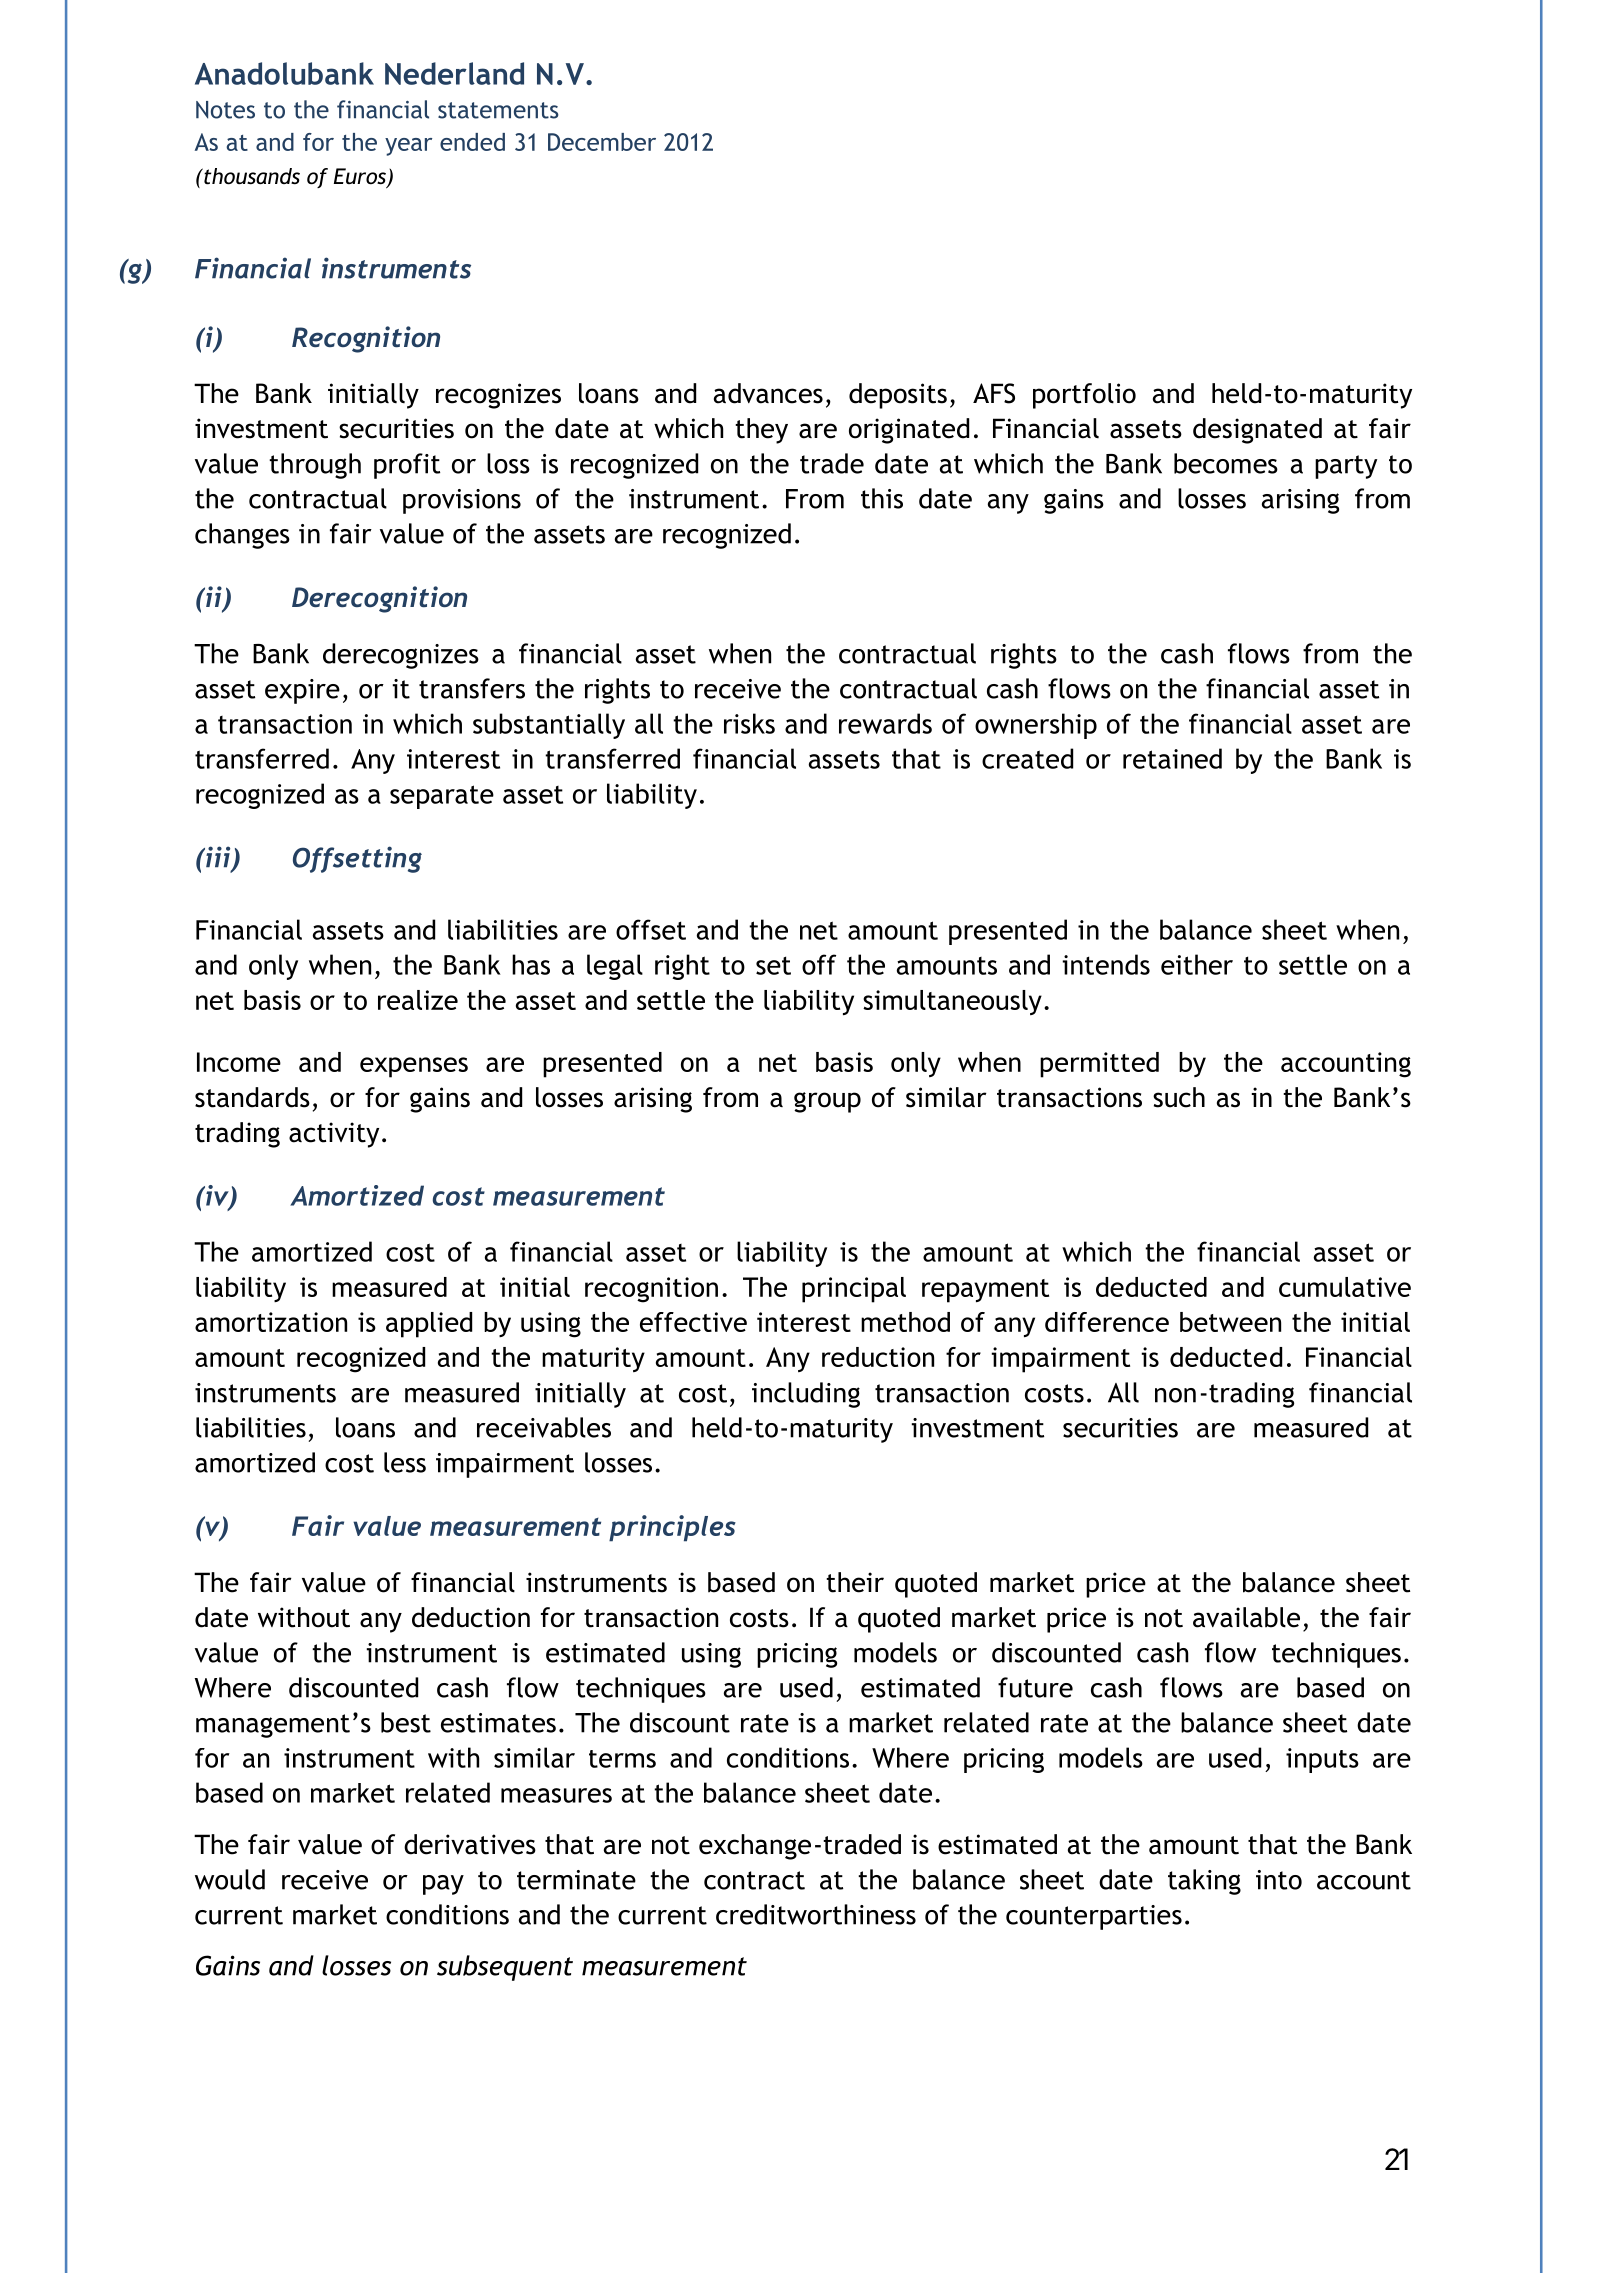 The width and height of the document is (1607, 2273). What do you see at coordinates (827, 1102) in the document?
I see `group` at bounding box center [827, 1102].
